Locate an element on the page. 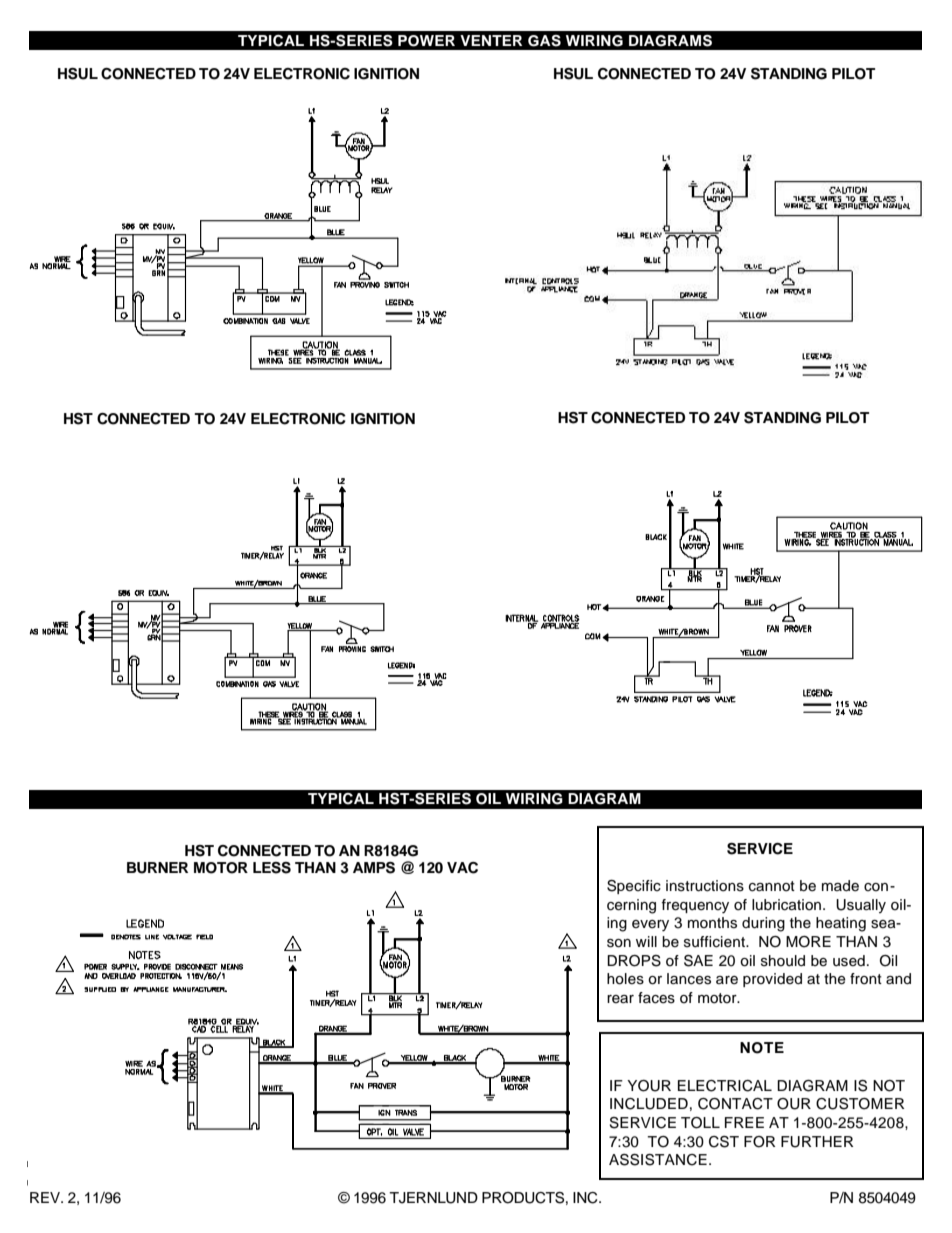  VAC is located at coordinates (462, 868).
